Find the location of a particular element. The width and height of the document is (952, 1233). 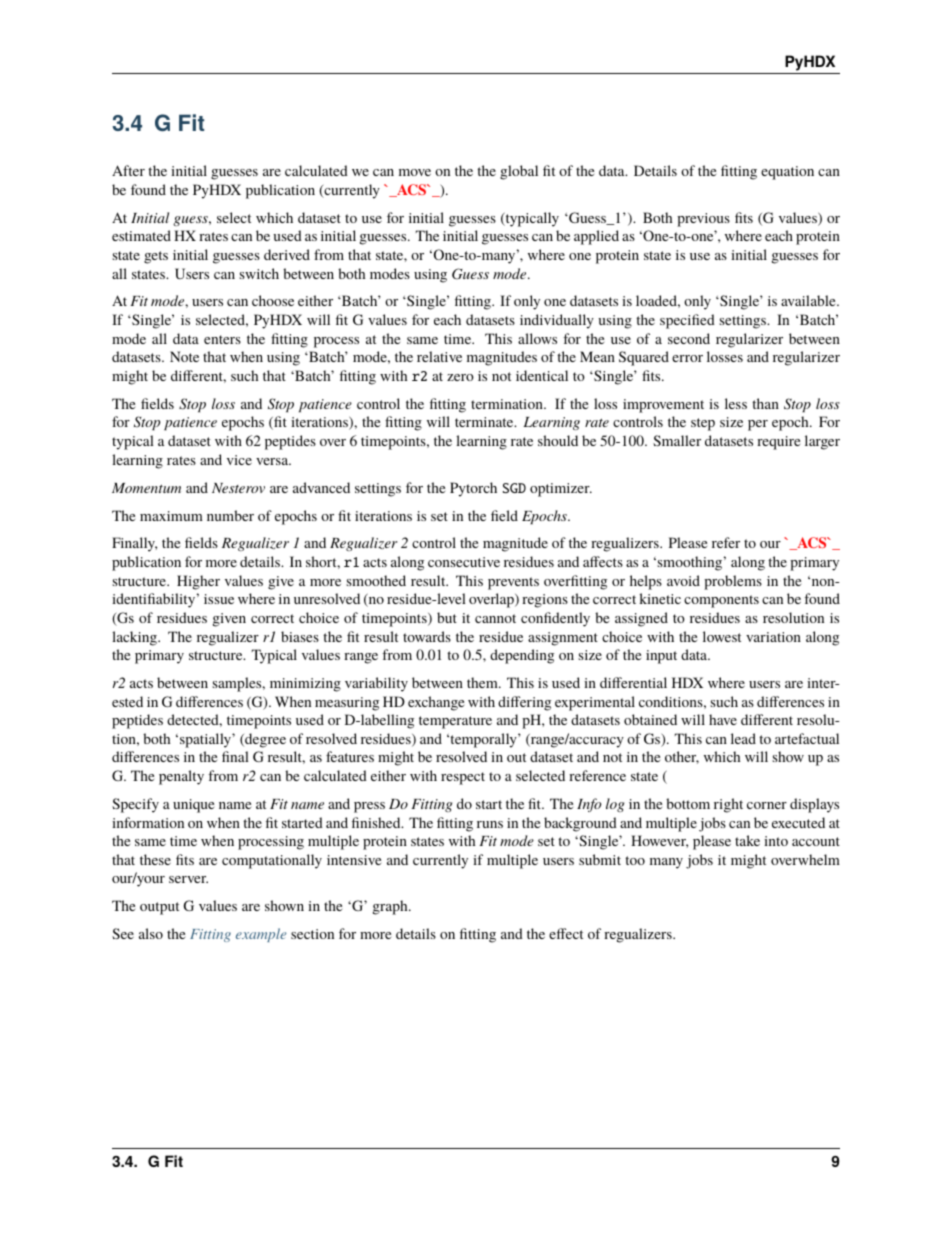

previous is located at coordinates (703, 220).
